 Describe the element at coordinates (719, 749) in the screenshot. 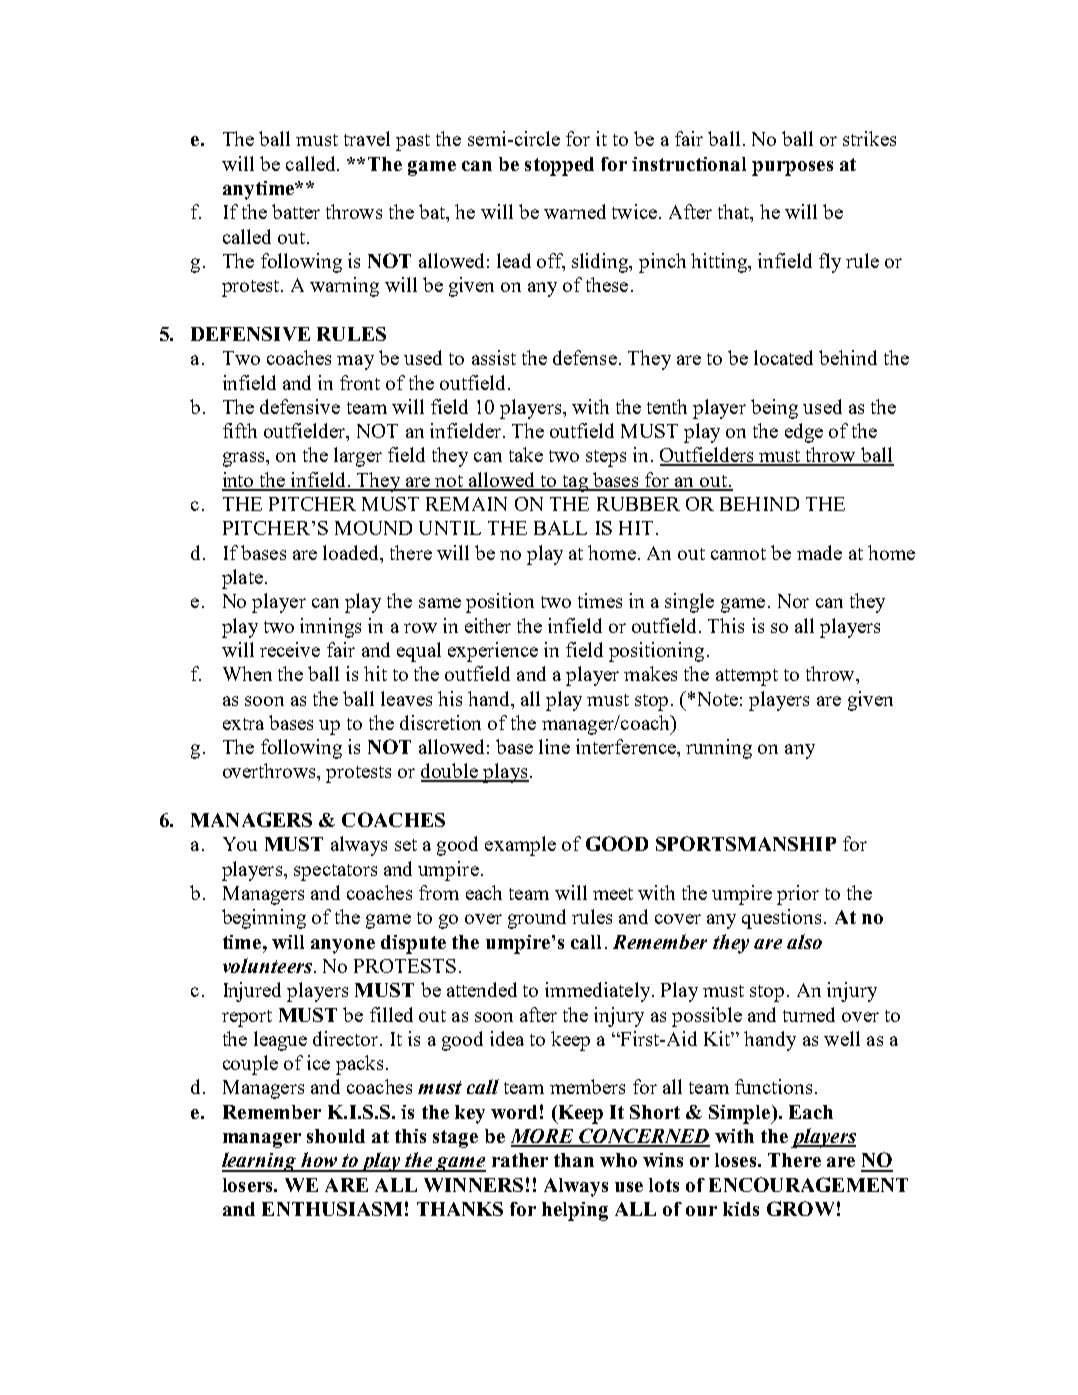

I see `running` at that location.
